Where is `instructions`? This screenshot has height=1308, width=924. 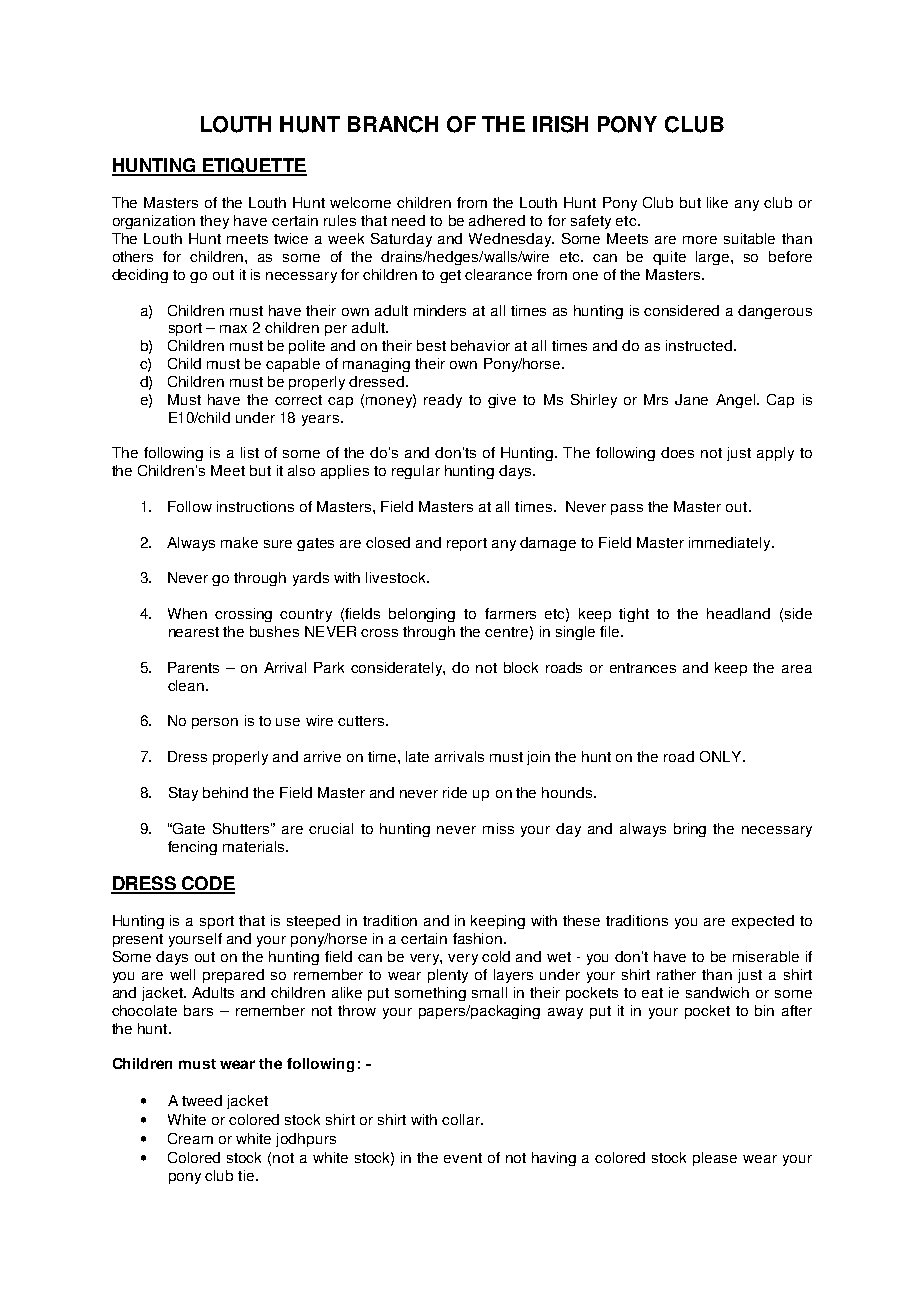 instructions is located at coordinates (255, 506).
